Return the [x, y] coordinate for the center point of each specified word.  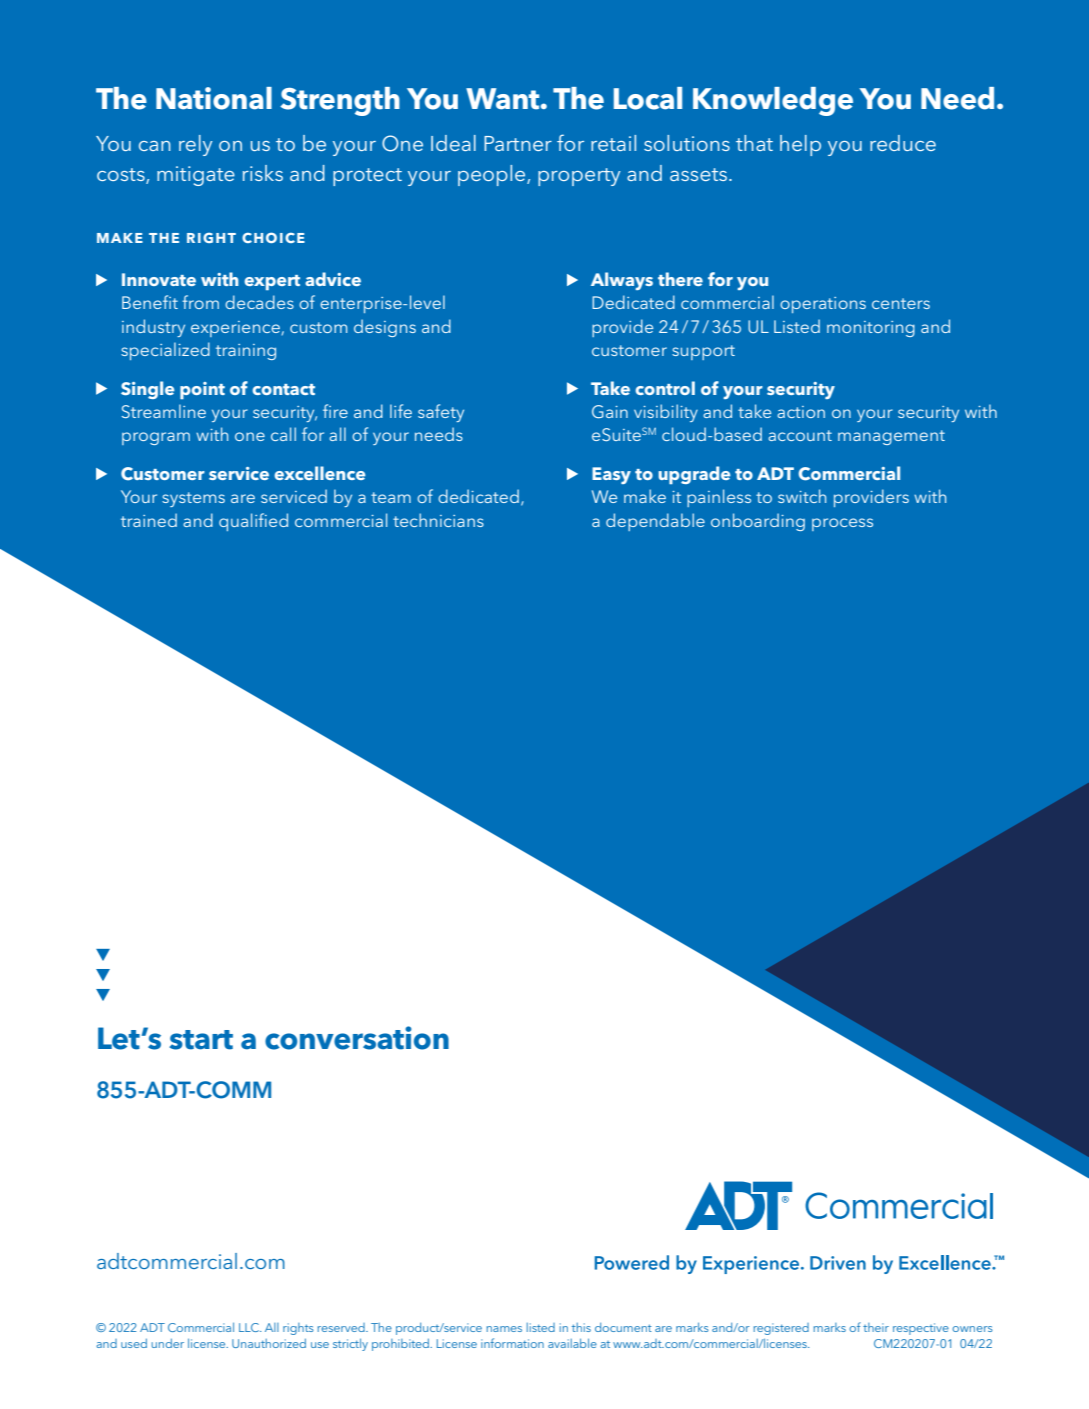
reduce [903, 143]
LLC [250, 1327]
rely [195, 145]
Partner [518, 143]
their [876, 1327]
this [581, 1327]
